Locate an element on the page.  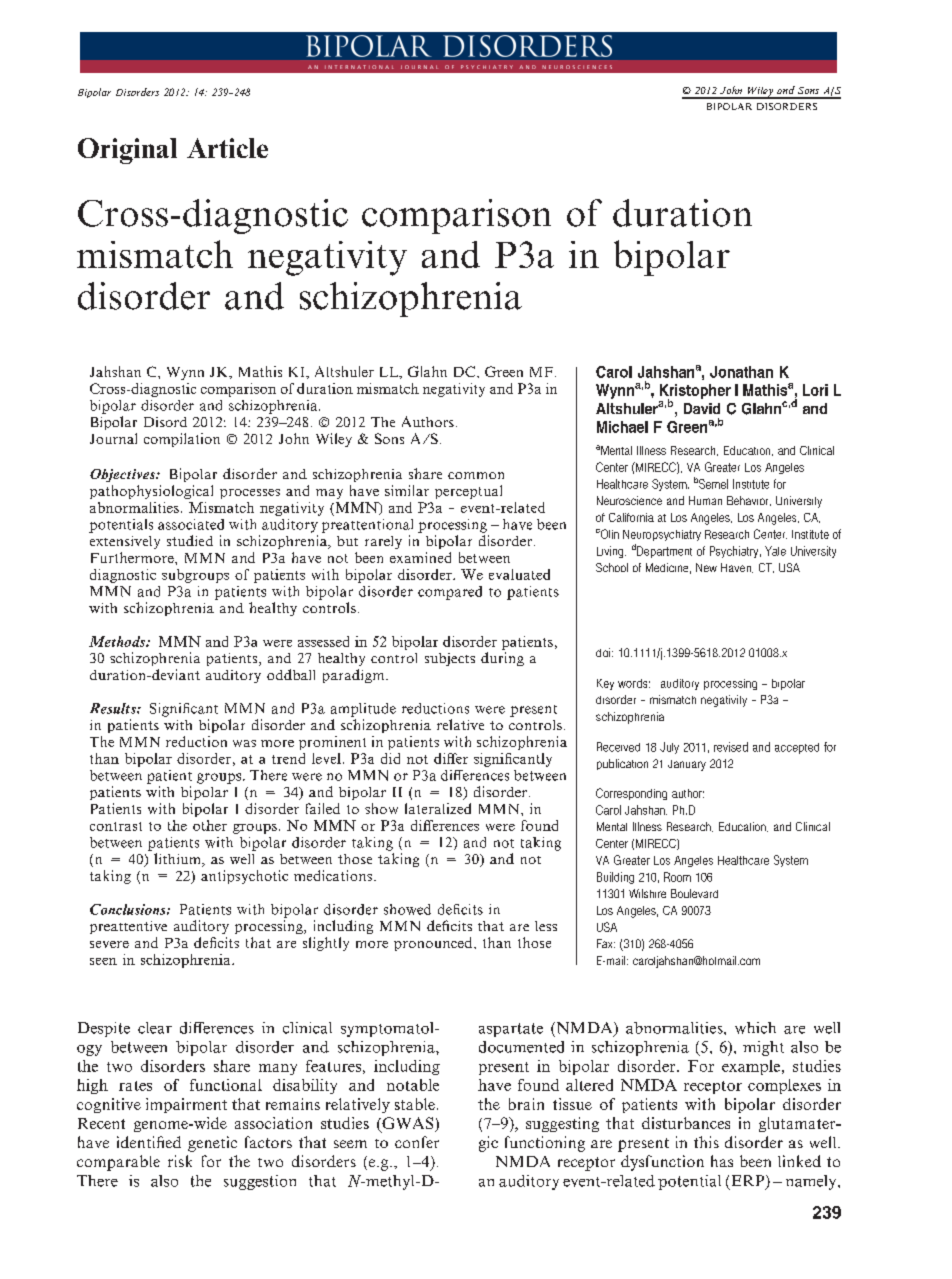
risk is located at coordinates (180, 1161).
